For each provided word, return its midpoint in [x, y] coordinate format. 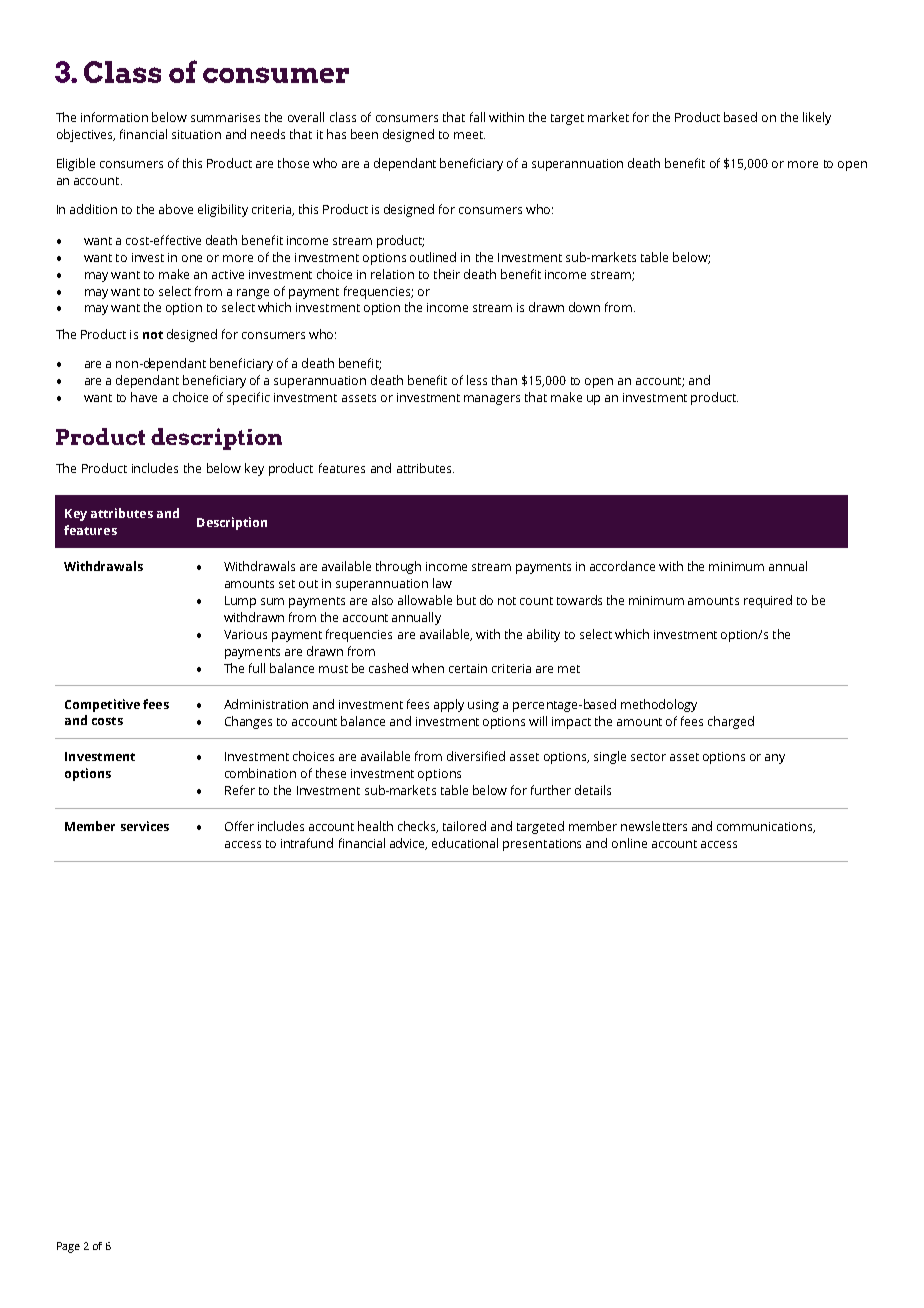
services [145, 826]
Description [232, 523]
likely [817, 118]
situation [196, 134]
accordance [622, 566]
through [398, 567]
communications [766, 827]
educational [465, 843]
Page [68, 1247]
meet [469, 135]
